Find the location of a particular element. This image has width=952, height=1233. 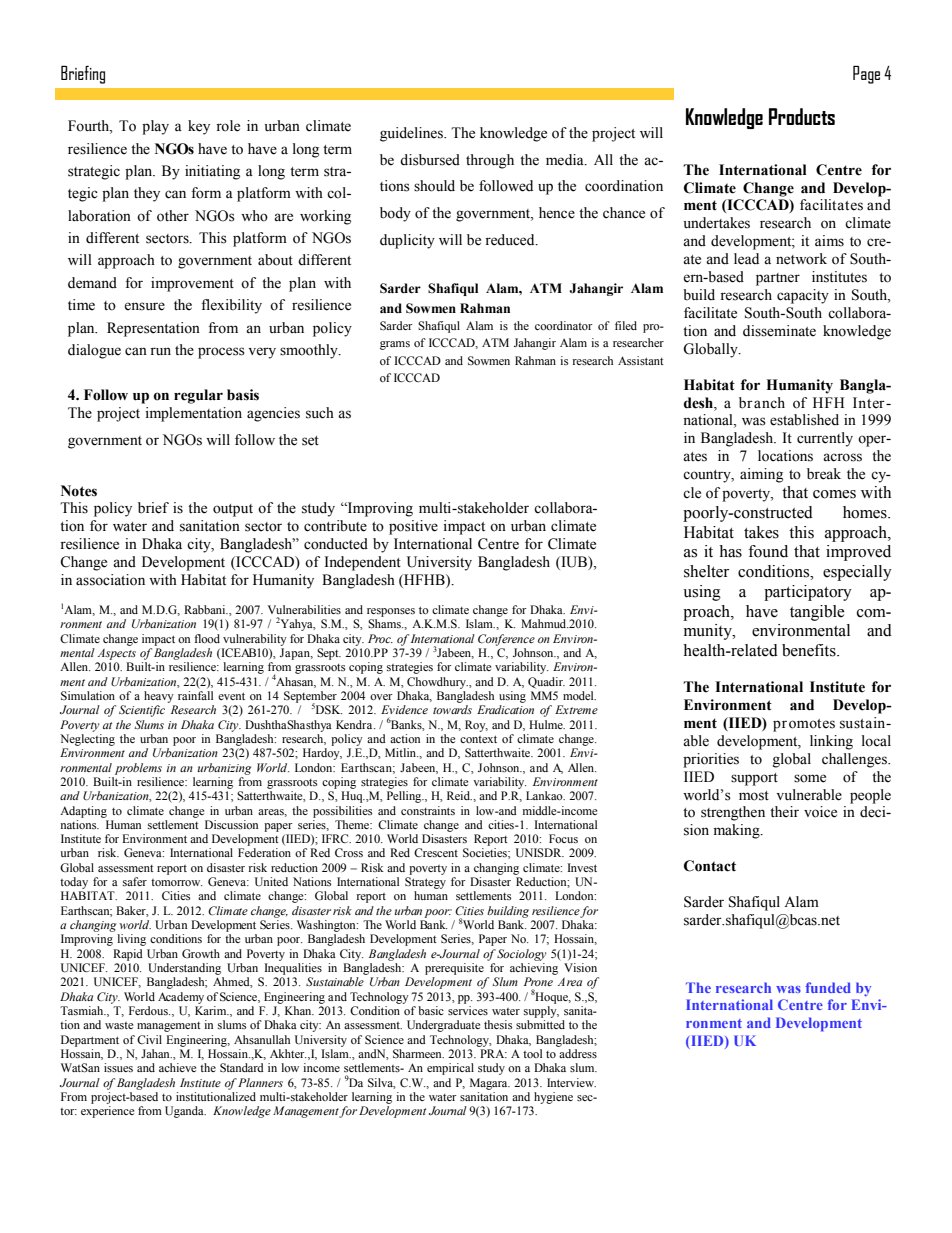

disseminate is located at coordinates (779, 331).
